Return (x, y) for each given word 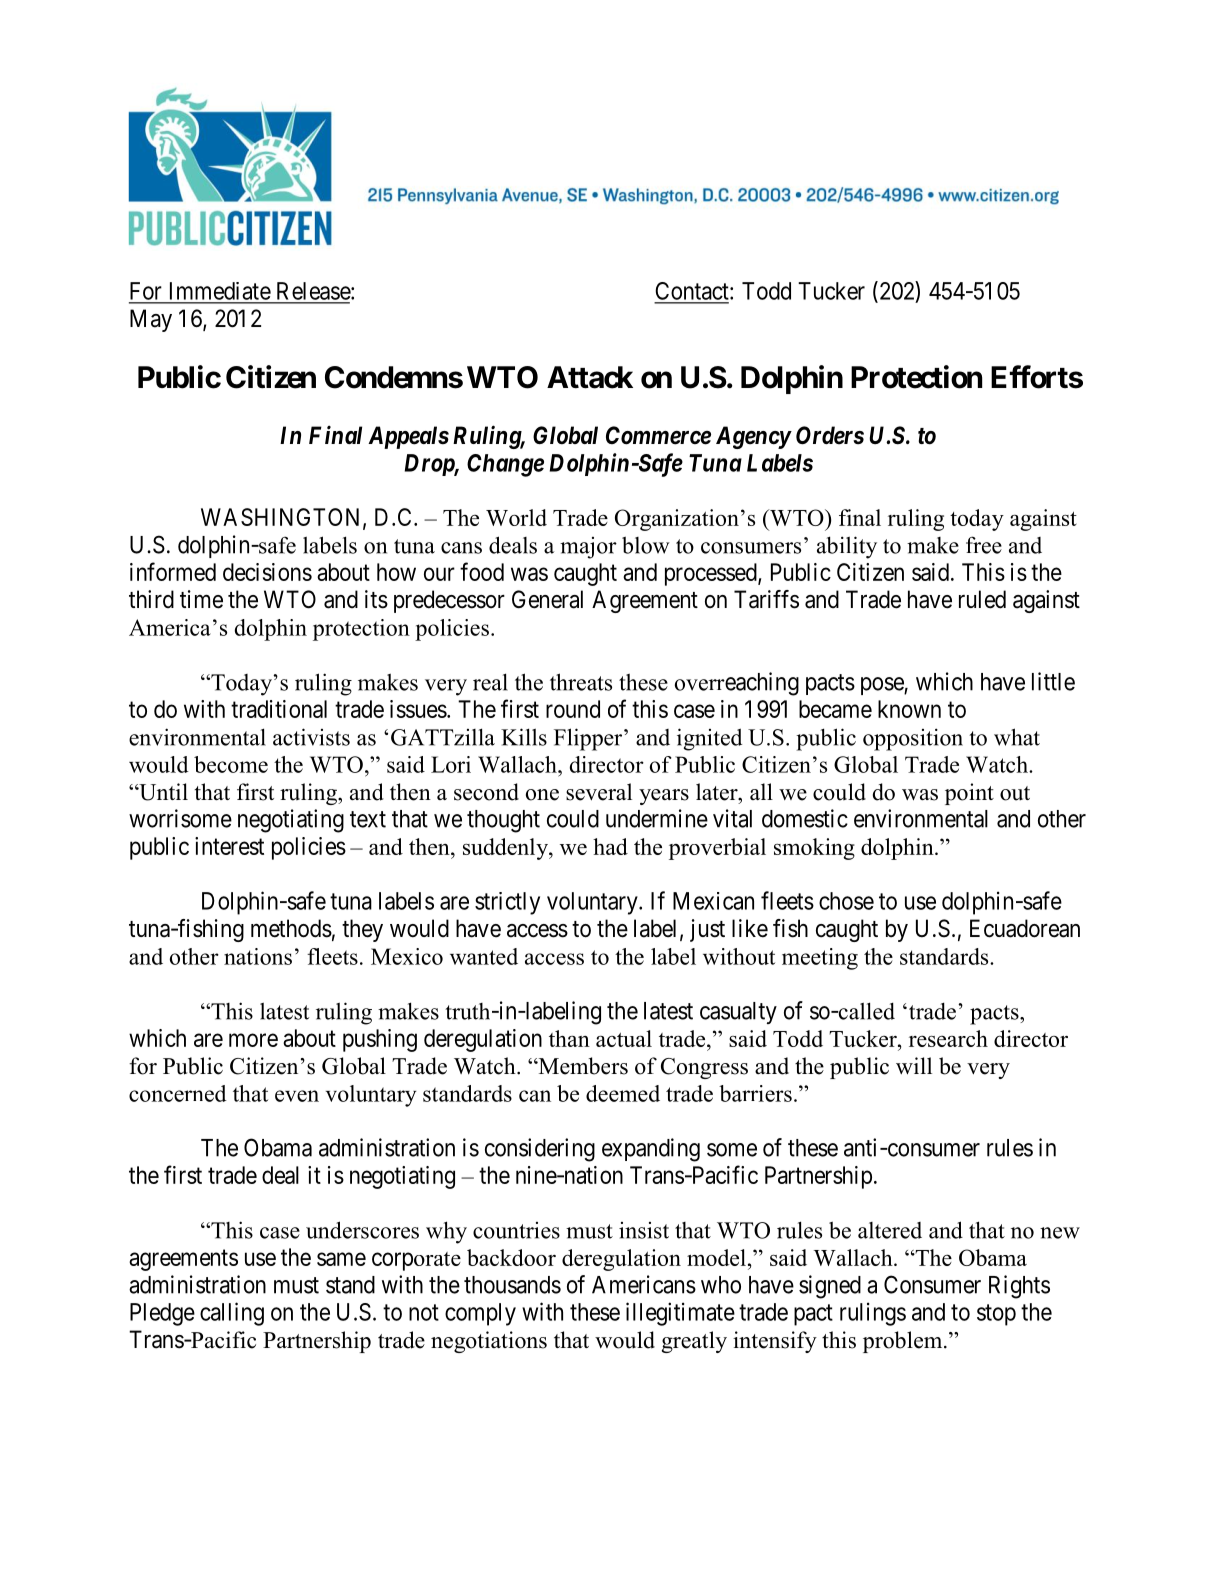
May (151, 320)
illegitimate (680, 1314)
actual (624, 1038)
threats (581, 682)
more (253, 1040)
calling (232, 1314)
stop (996, 1315)
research (948, 1038)
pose (883, 686)
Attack (590, 377)
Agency (753, 437)
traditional (279, 709)
